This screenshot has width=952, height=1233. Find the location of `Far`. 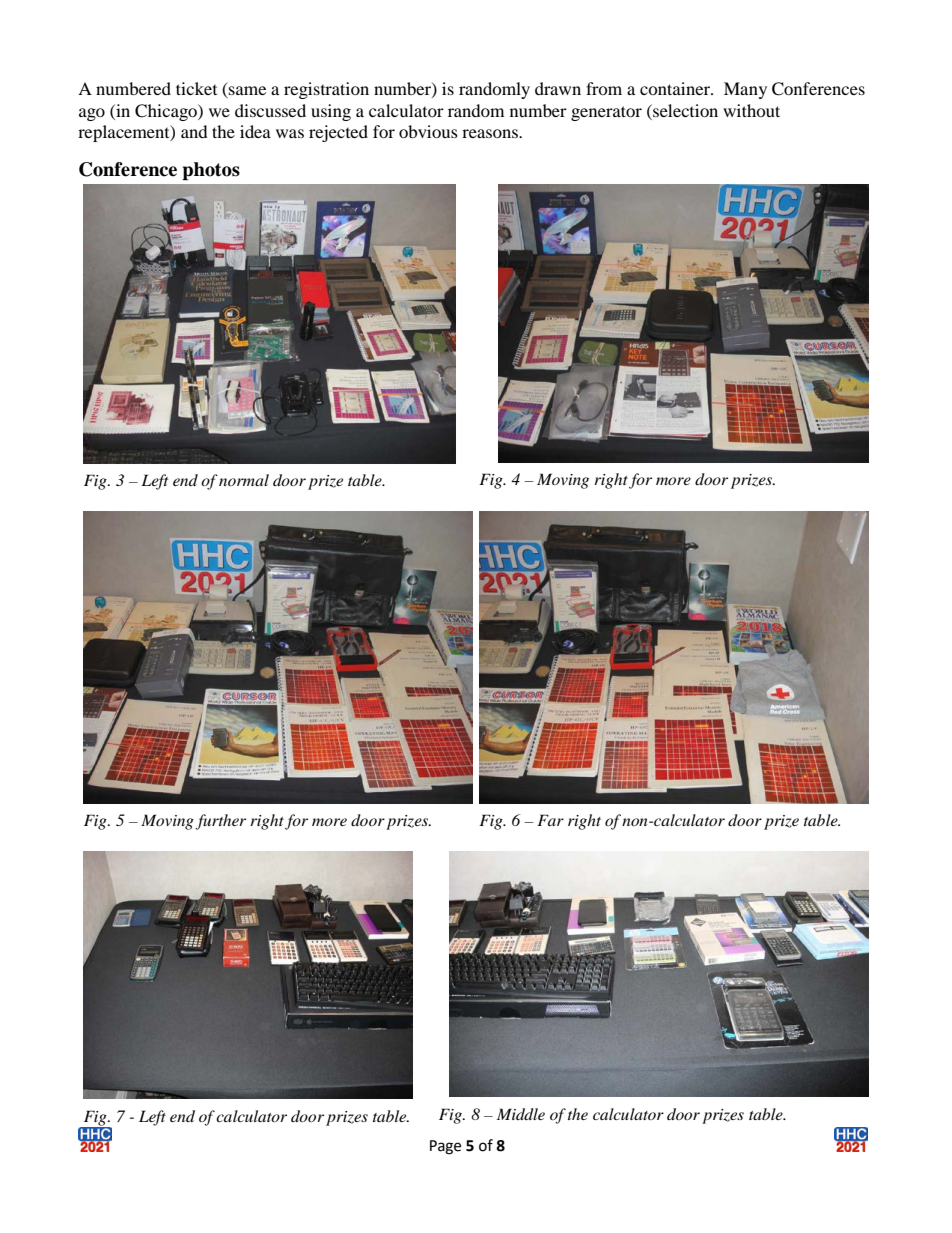

Far is located at coordinates (550, 820).
